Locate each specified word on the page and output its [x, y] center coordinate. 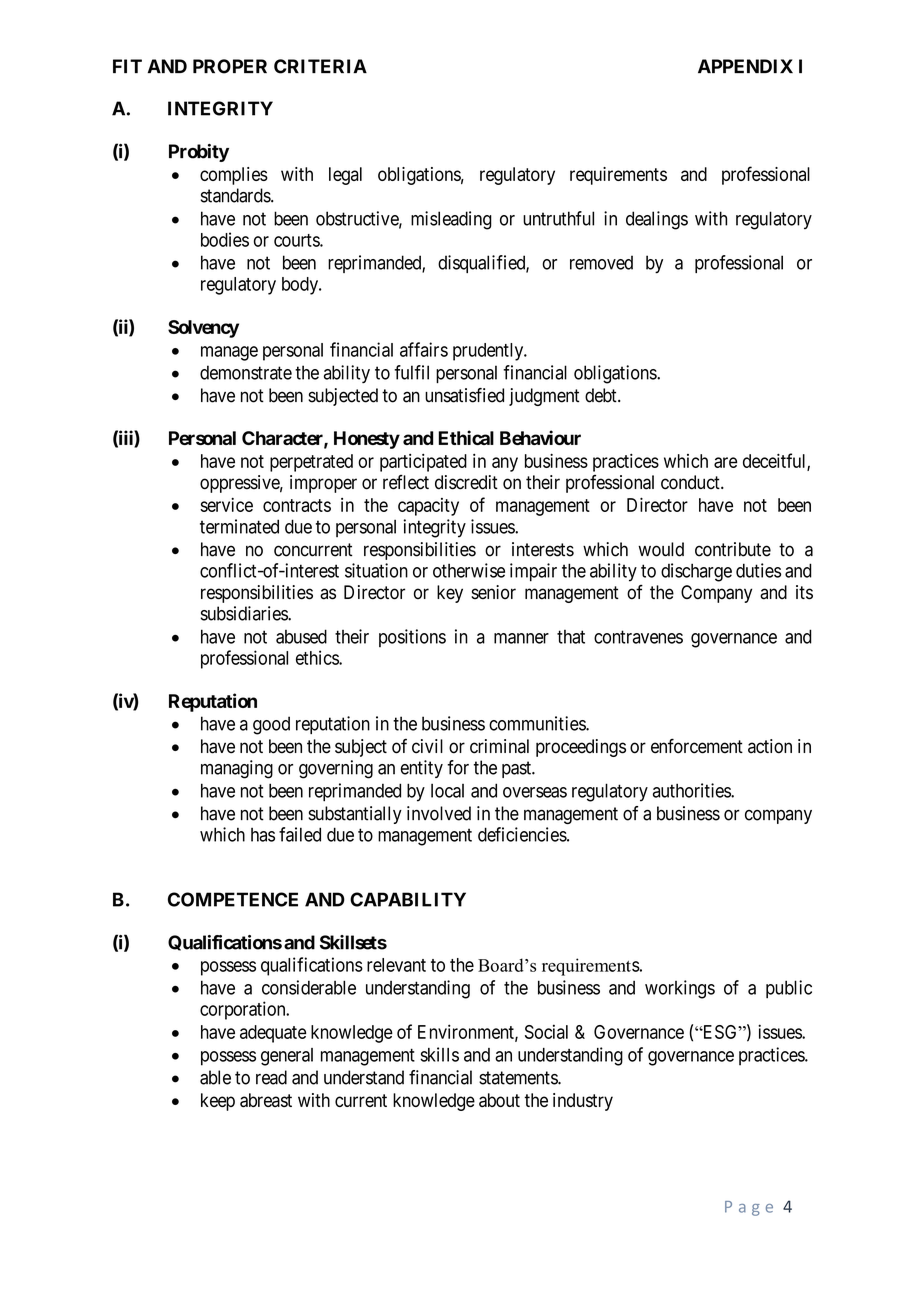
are [725, 462]
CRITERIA [320, 66]
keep [218, 1102]
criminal [499, 746]
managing [237, 769]
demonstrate [246, 372]
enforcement [697, 746]
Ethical [466, 437]
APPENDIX [745, 66]
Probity [199, 153]
